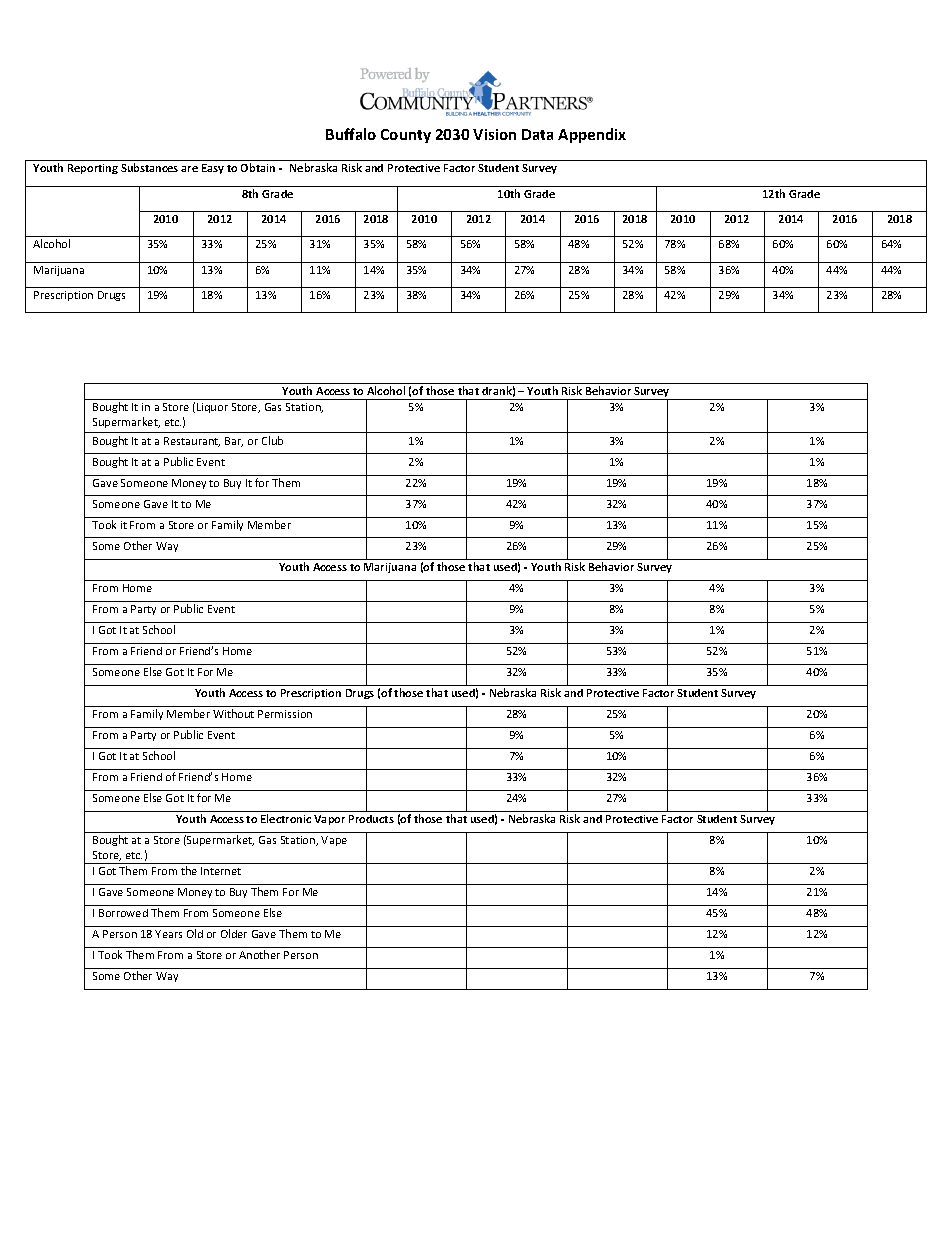 The width and height of the page is (952, 1233). What do you see at coordinates (192, 442) in the page?
I see `Restaurant` at bounding box center [192, 442].
